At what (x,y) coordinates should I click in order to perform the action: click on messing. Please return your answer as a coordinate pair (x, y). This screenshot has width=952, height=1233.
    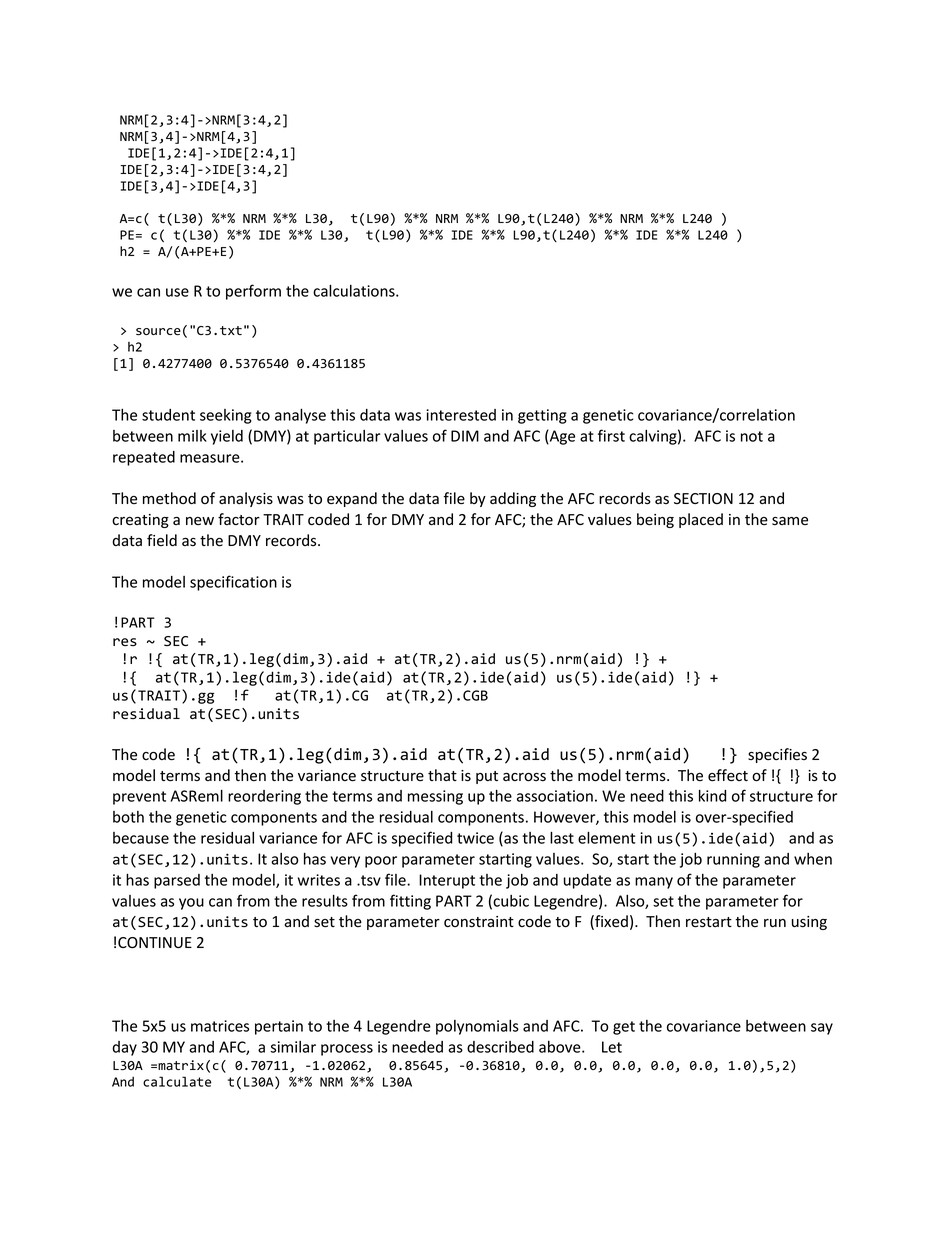
    Looking at the image, I should click on (435, 797).
